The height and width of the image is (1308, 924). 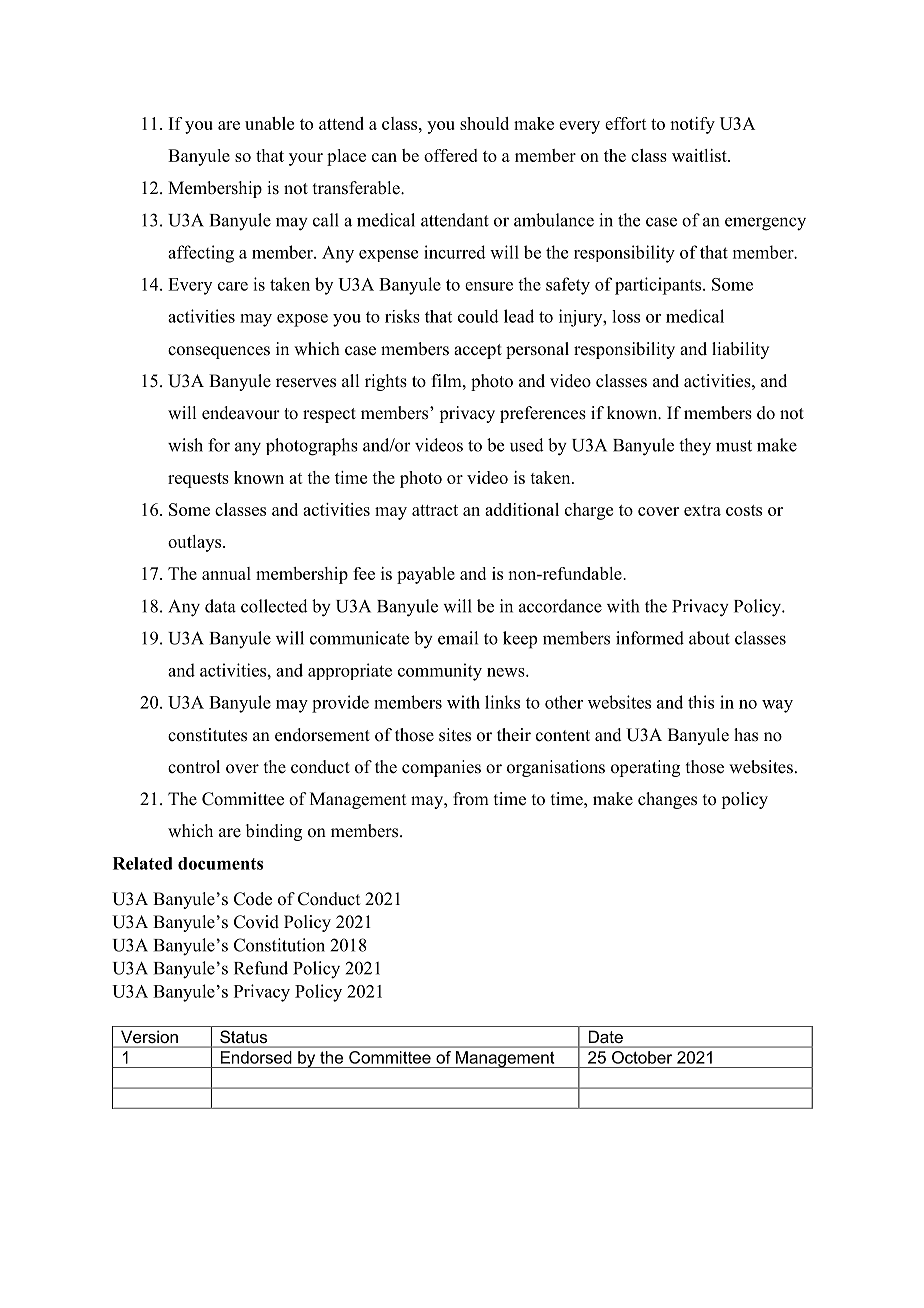 What do you see at coordinates (709, 638) in the image?
I see `about` at bounding box center [709, 638].
